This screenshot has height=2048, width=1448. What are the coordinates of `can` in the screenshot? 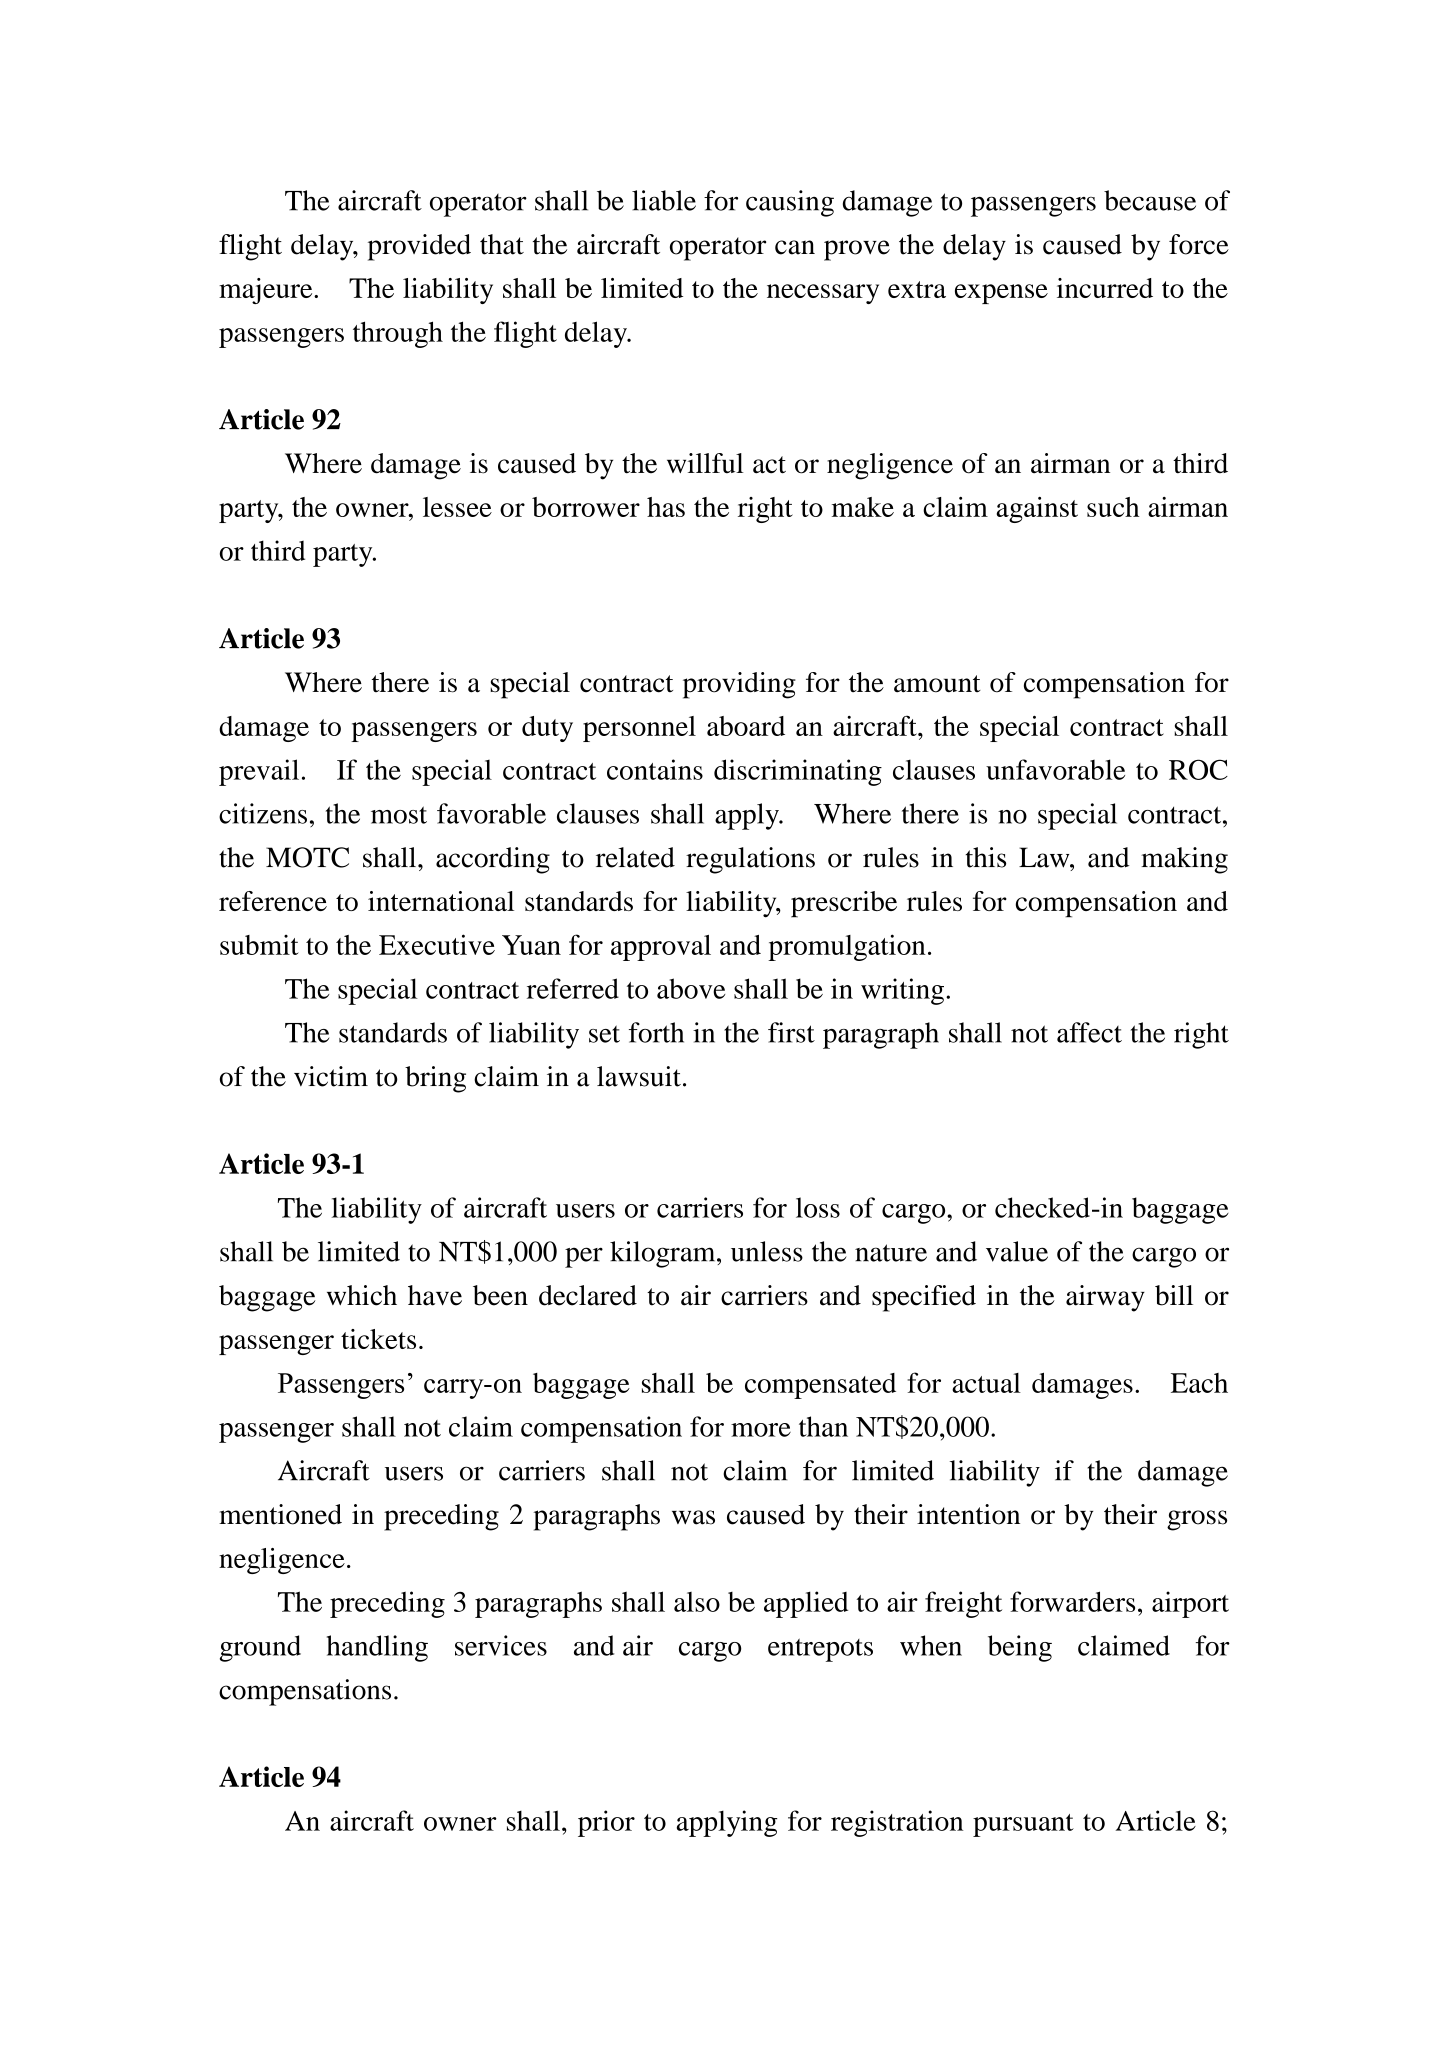 It's located at (795, 247).
